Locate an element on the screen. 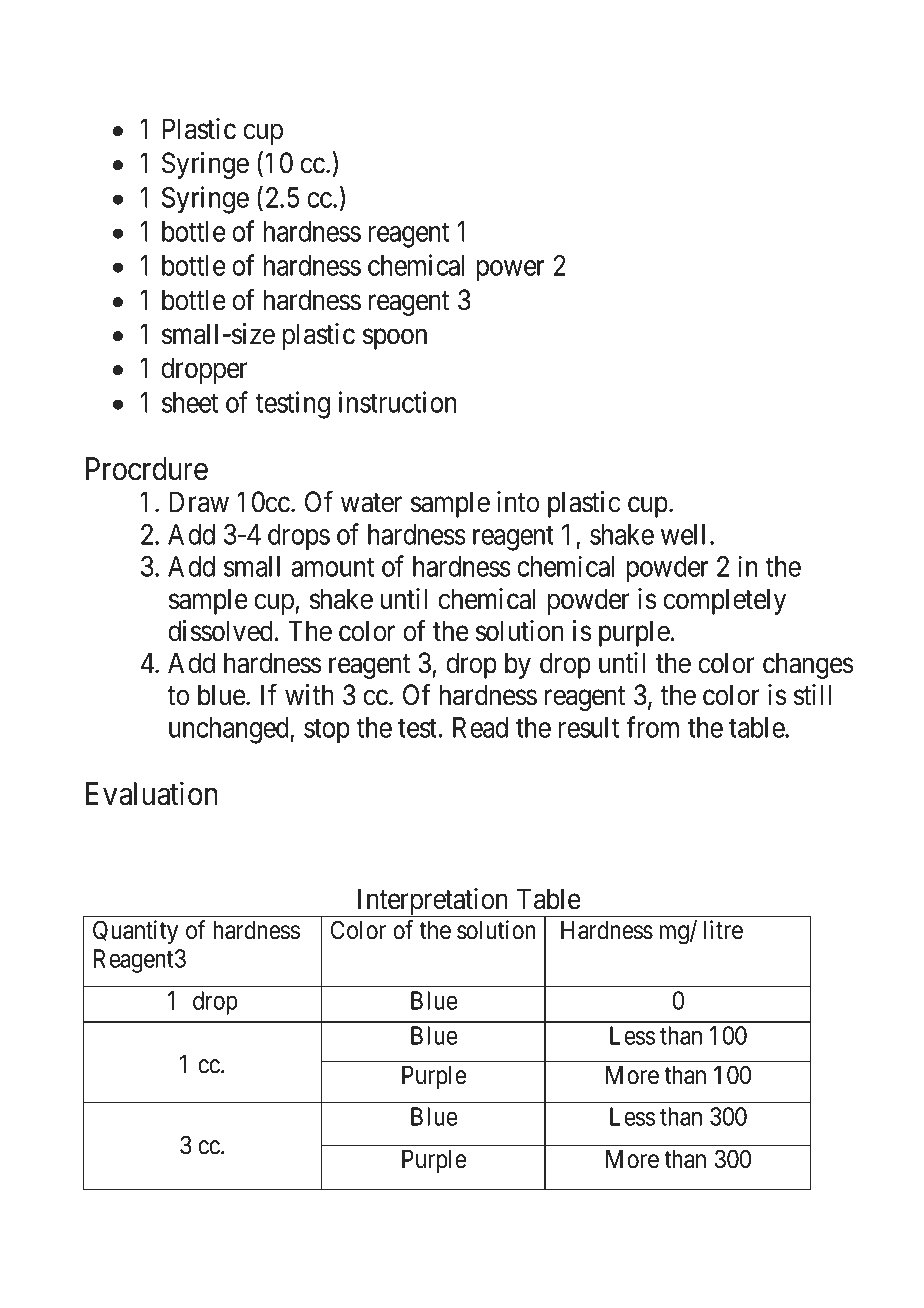 The width and height of the screenshot is (924, 1308). Read is located at coordinates (480, 727).
